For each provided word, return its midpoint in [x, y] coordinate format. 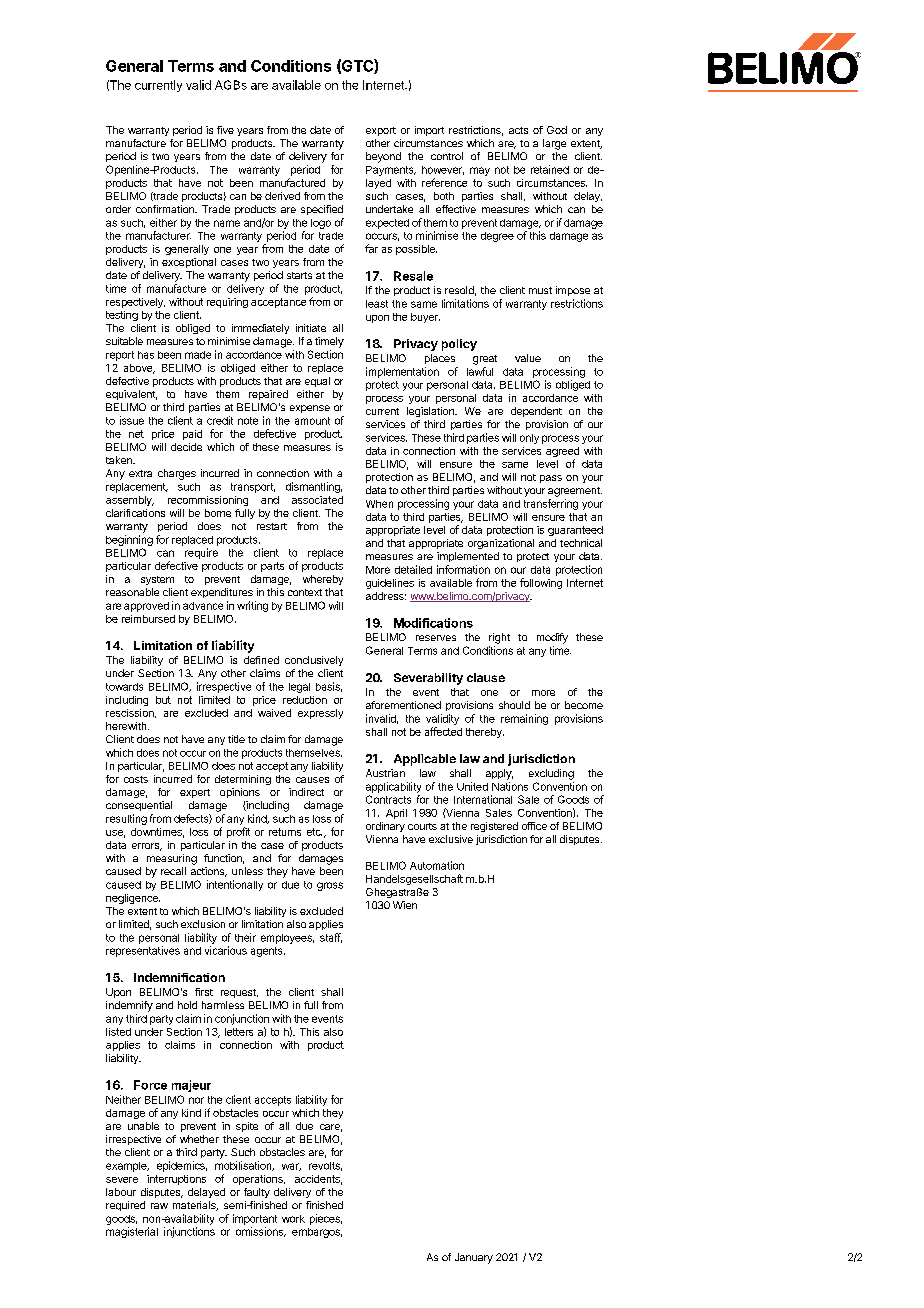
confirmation [166, 209]
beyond [383, 157]
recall [173, 871]
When [379, 504]
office [534, 826]
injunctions [189, 1232]
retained [550, 169]
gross [330, 886]
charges [177, 474]
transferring [551, 504]
